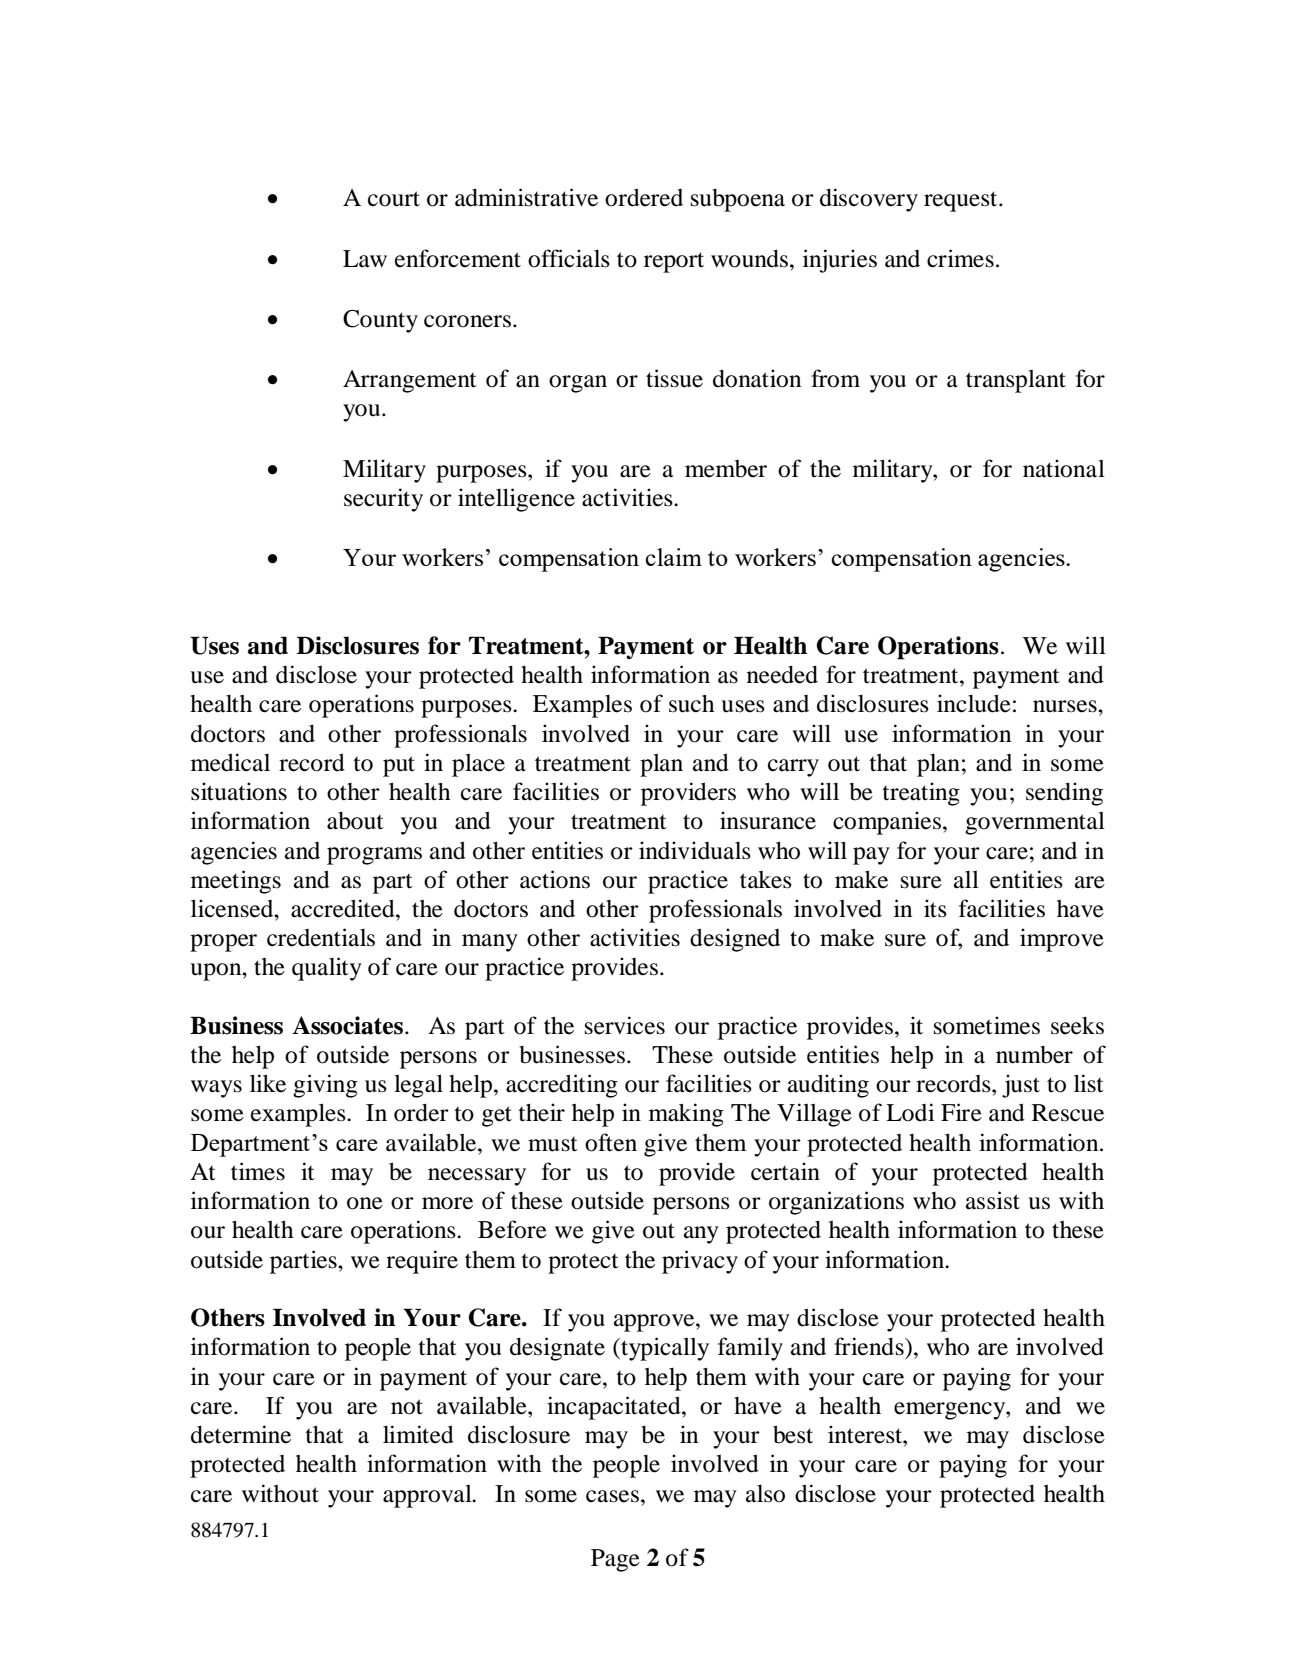 Image resolution: width=1296 pixels, height=1677 pixels. Describe the element at coordinates (365, 259) in the image. I see `Law` at that location.
